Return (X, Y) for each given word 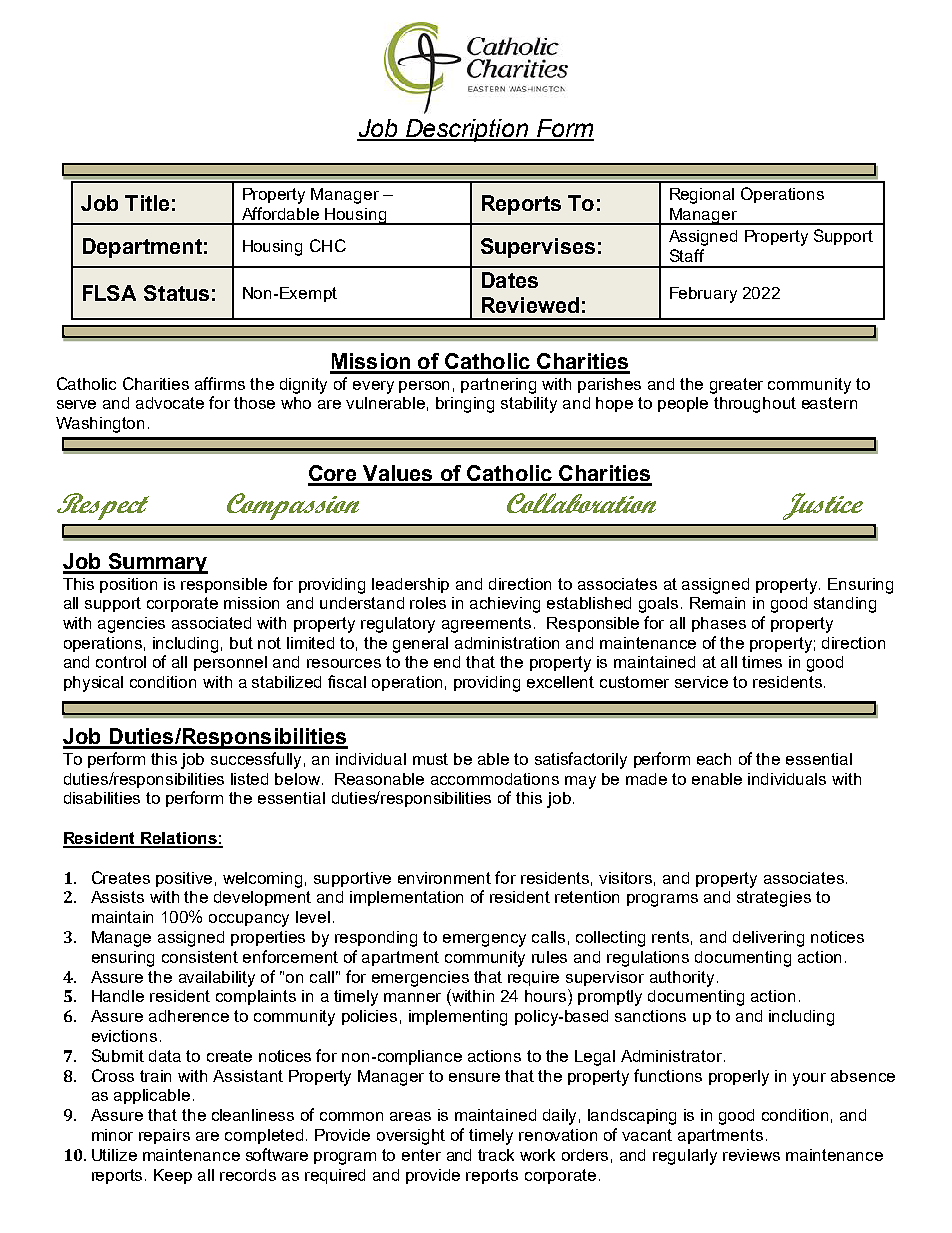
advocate (170, 403)
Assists (117, 897)
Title (147, 203)
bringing (465, 405)
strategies (774, 899)
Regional (702, 196)
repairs (164, 1136)
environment (444, 878)
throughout (755, 405)
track (496, 1155)
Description (467, 130)
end (447, 662)
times (762, 662)
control (121, 662)
